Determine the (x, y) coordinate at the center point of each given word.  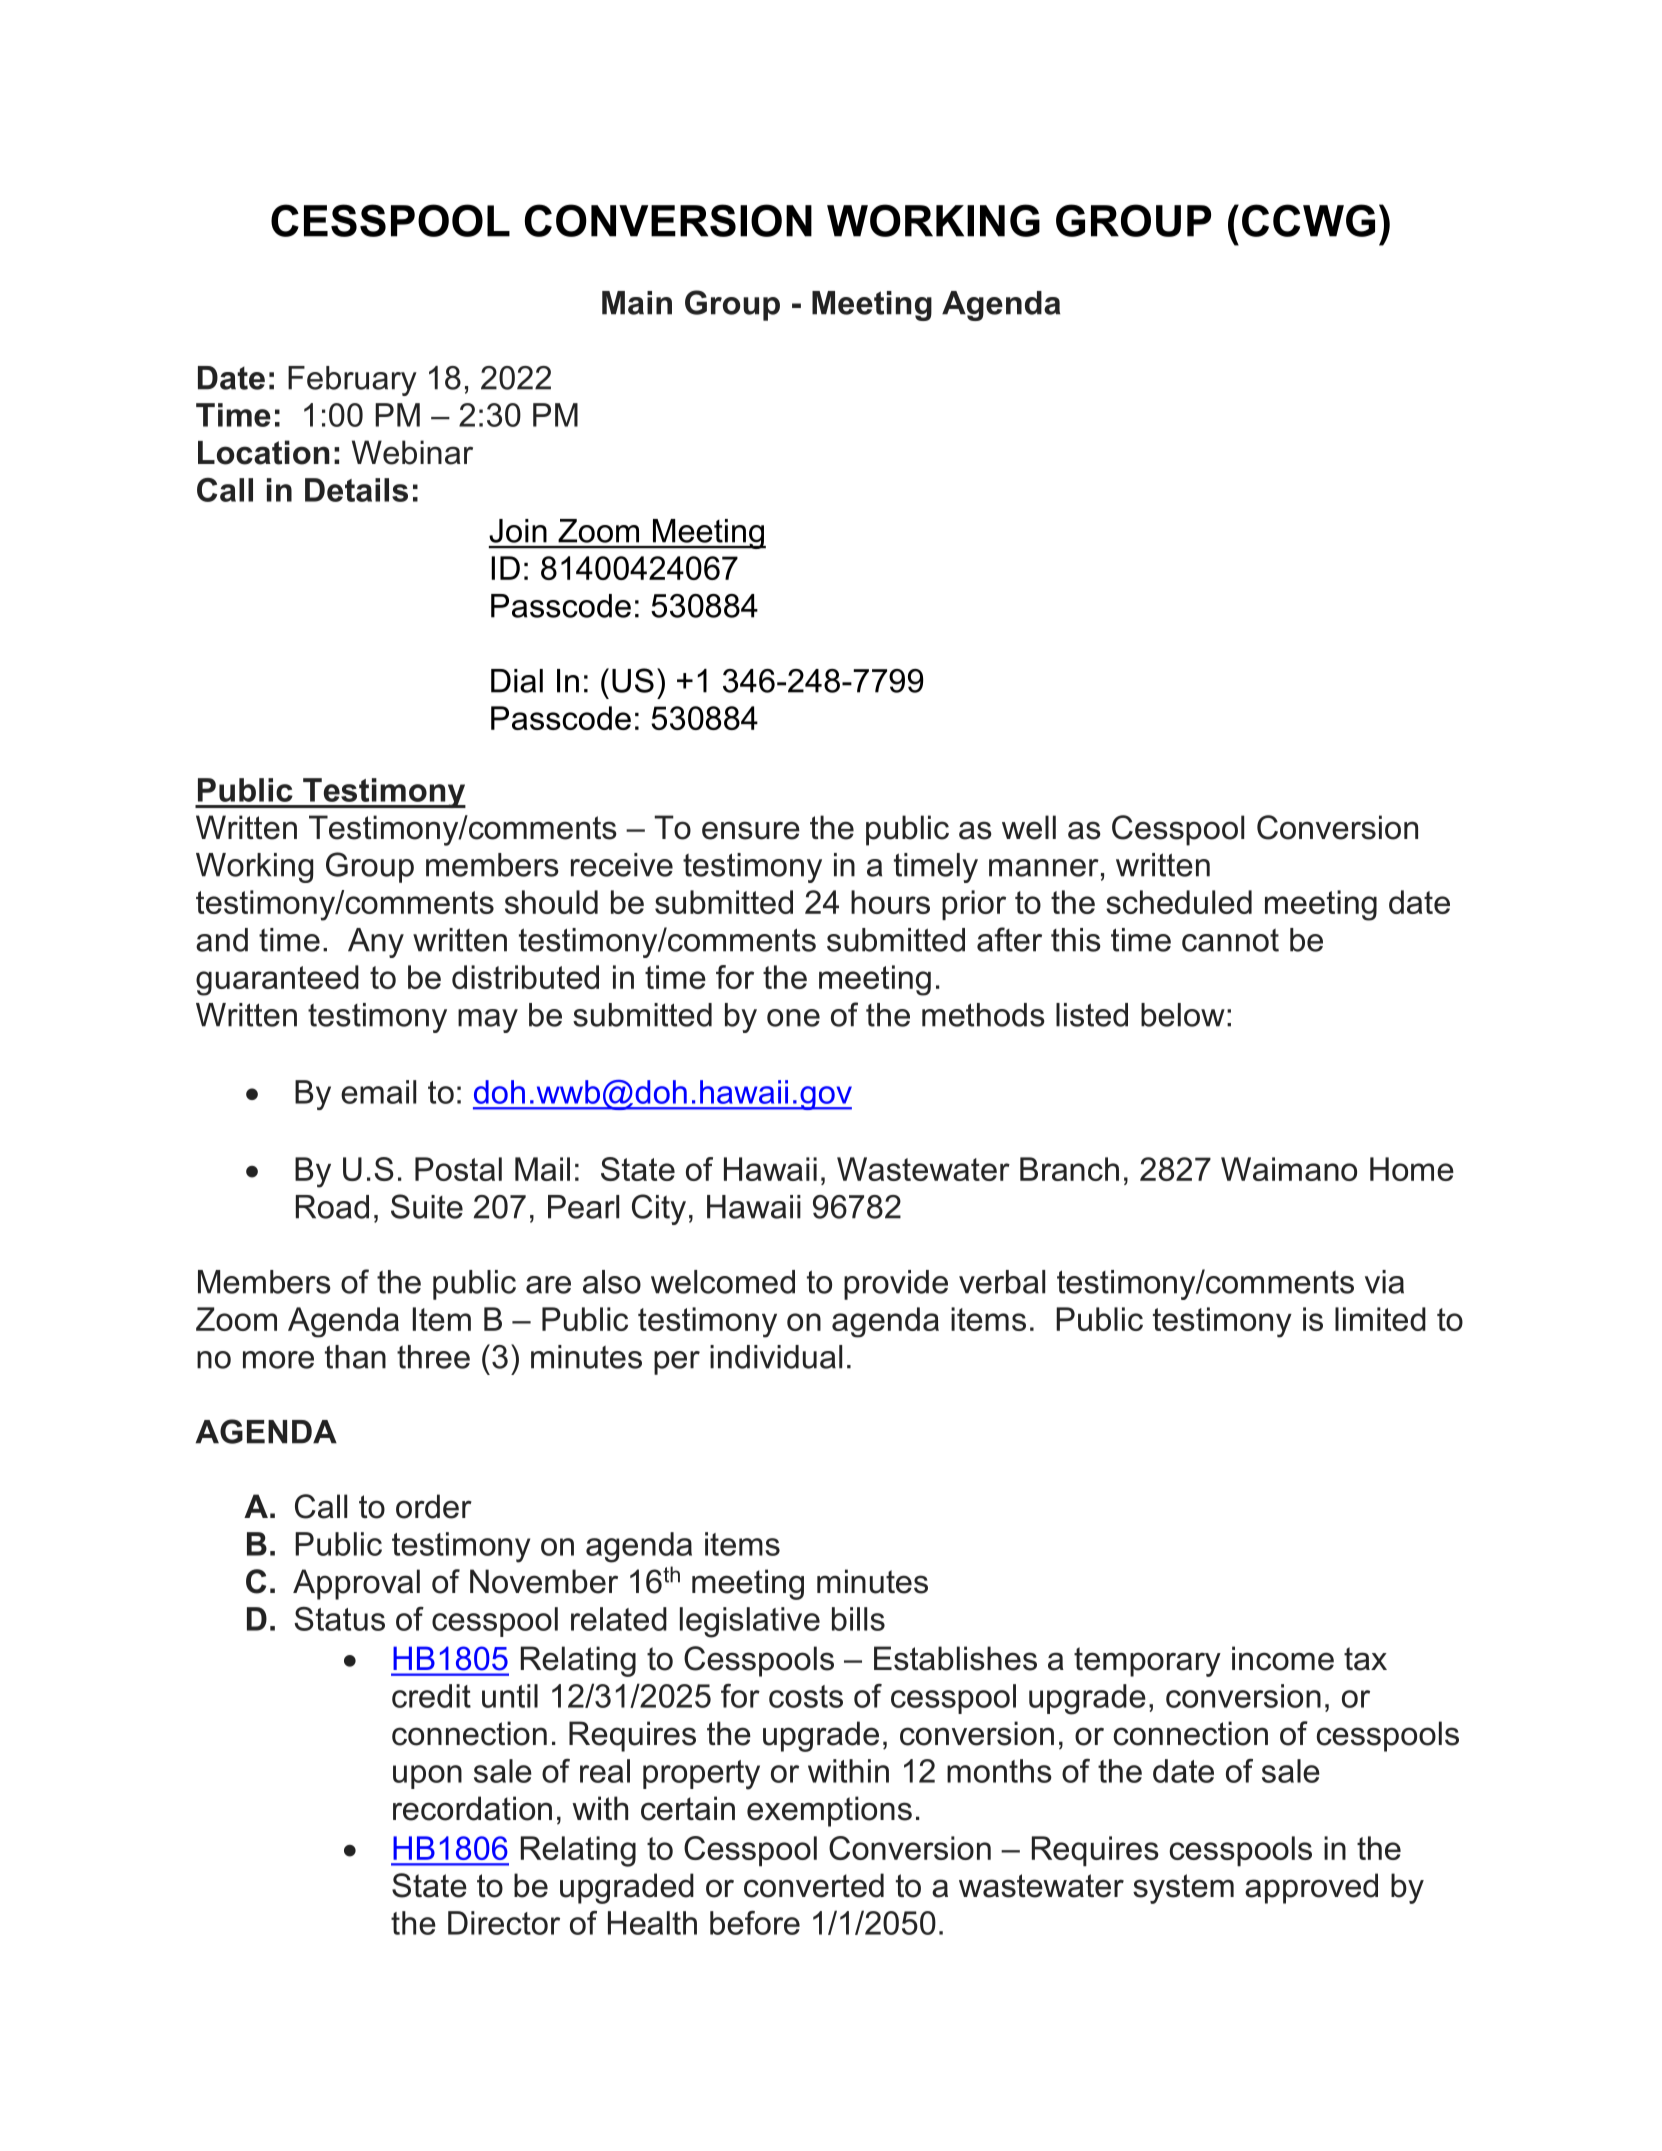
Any (376, 943)
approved (1311, 1888)
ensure (751, 830)
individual (776, 1357)
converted (814, 1885)
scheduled (1179, 902)
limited (1380, 1319)
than (355, 1357)
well (1029, 827)
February (352, 381)
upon (427, 1777)
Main (637, 303)
